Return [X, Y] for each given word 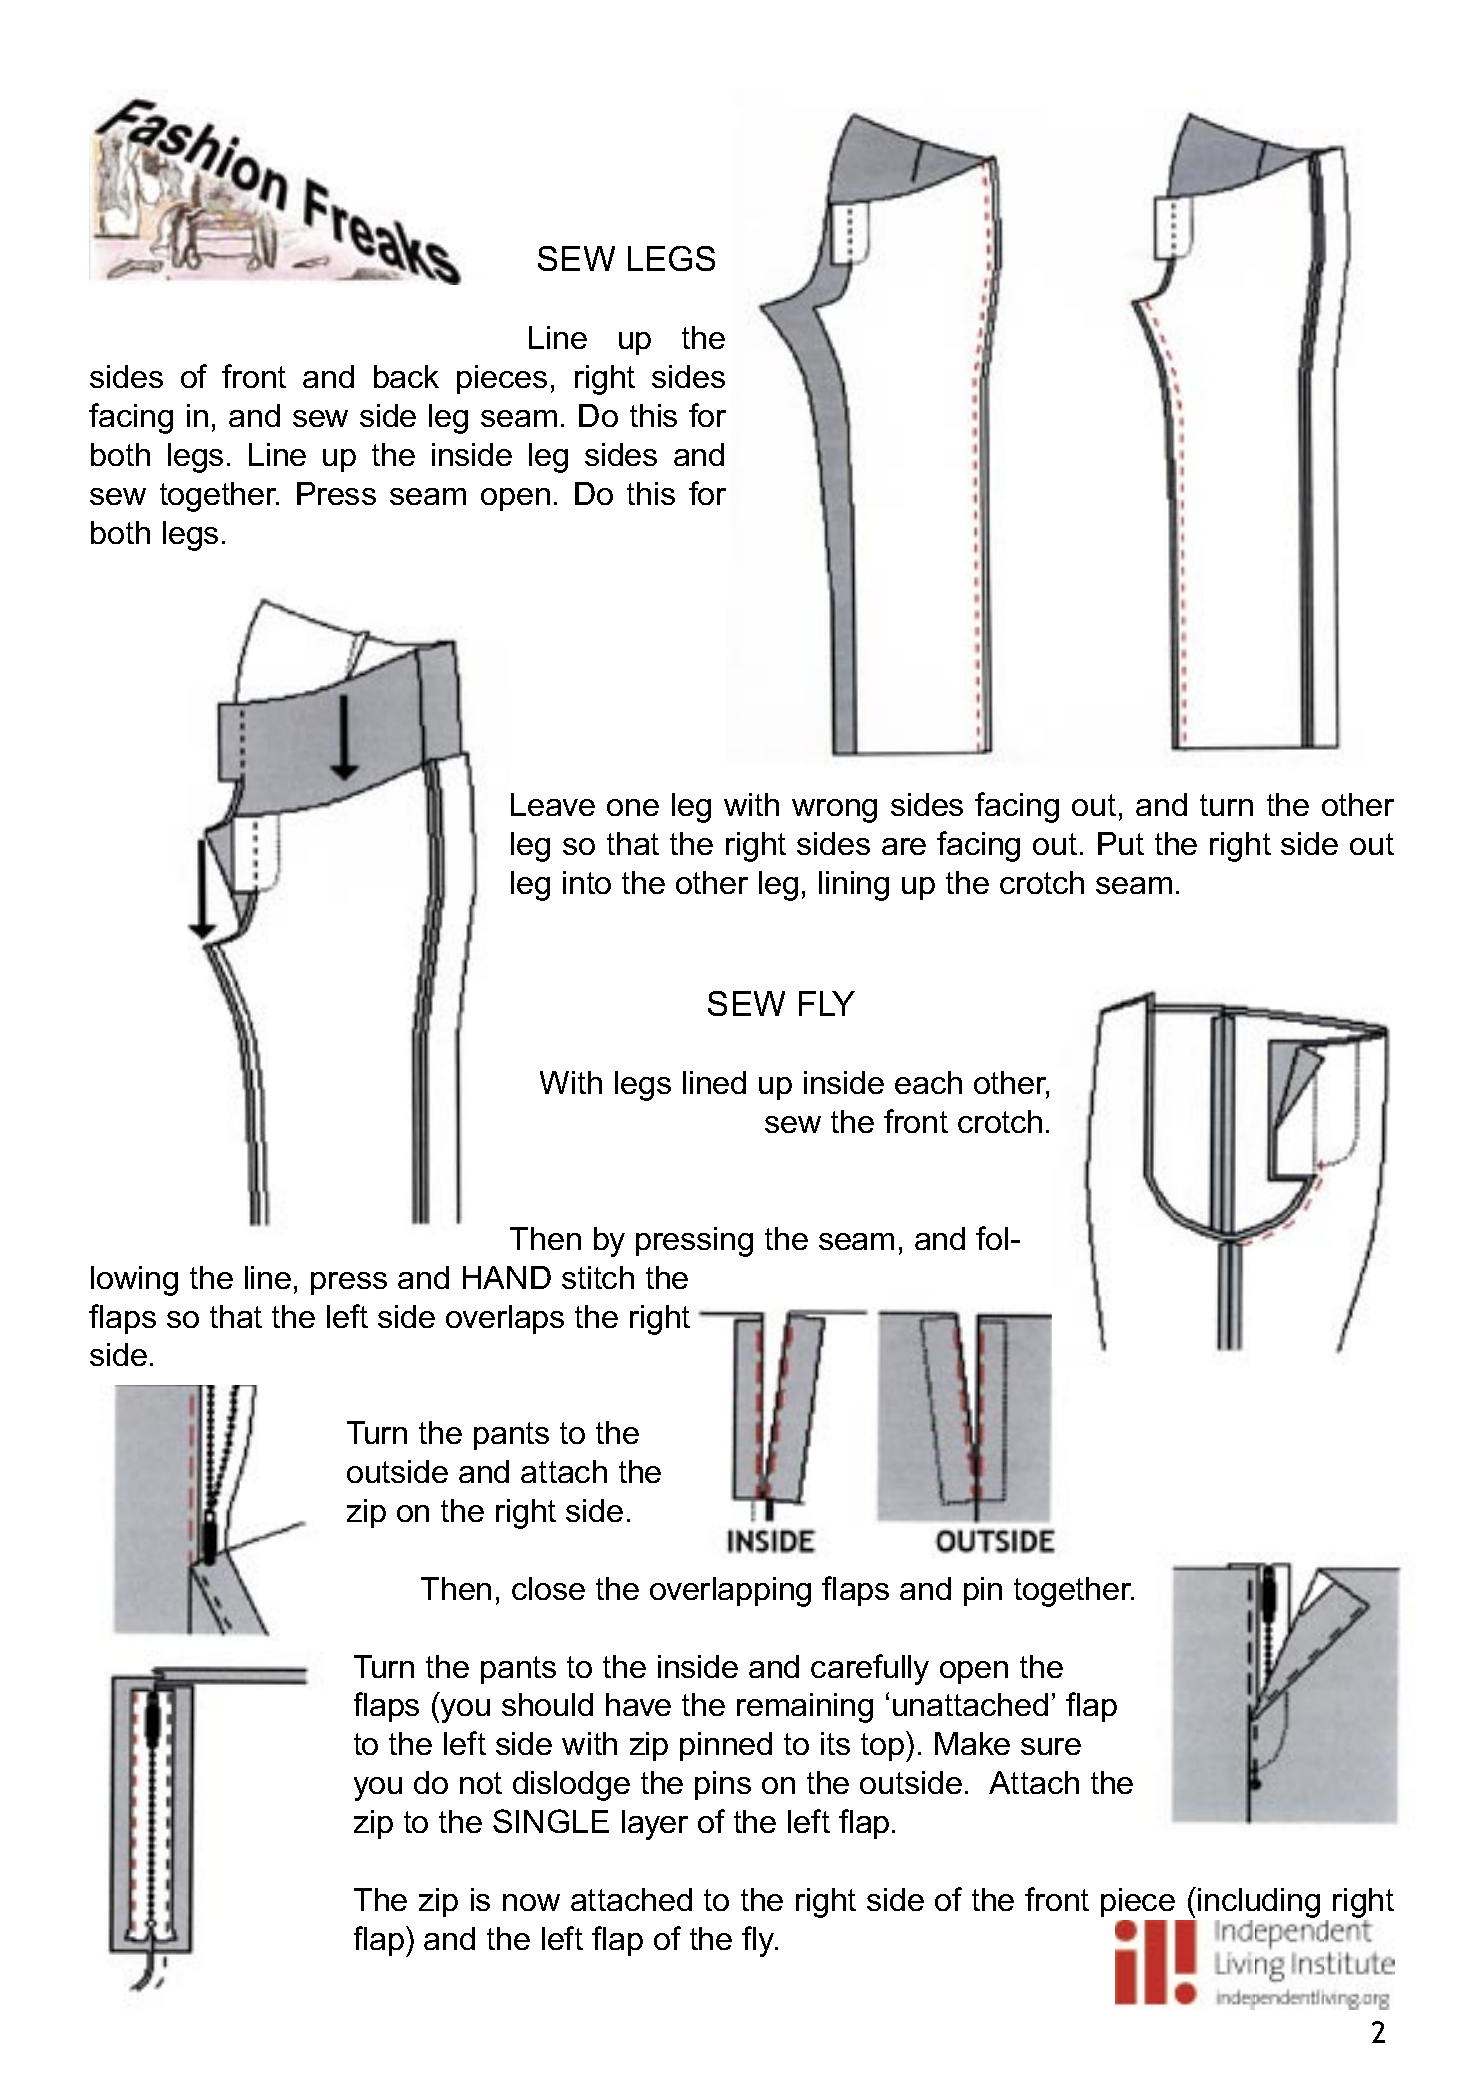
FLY [827, 1003]
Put [1121, 843]
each [928, 1082]
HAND [507, 1277]
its [835, 1743]
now [531, 1902]
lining [854, 886]
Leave [553, 804]
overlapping [730, 1592]
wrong [834, 811]
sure [1051, 1746]
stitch [598, 1277]
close [548, 1588]
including [1258, 1904]
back [406, 376]
